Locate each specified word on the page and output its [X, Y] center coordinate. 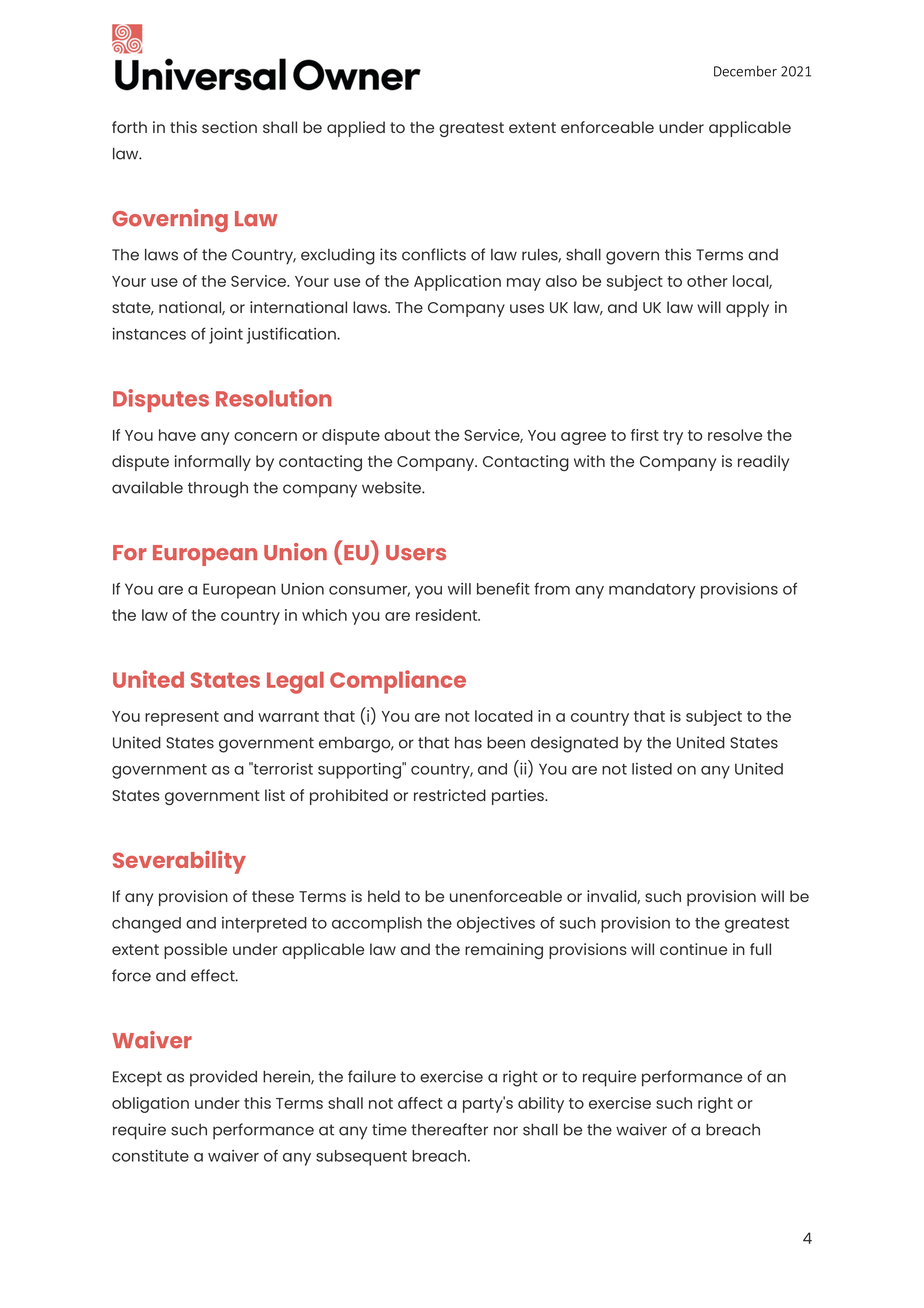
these [273, 896]
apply [747, 309]
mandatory [652, 591]
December [745, 71]
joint [226, 336]
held [384, 896]
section [229, 127]
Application [457, 283]
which [324, 615]
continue [693, 949]
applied [356, 129]
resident [448, 615]
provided [223, 1078]
